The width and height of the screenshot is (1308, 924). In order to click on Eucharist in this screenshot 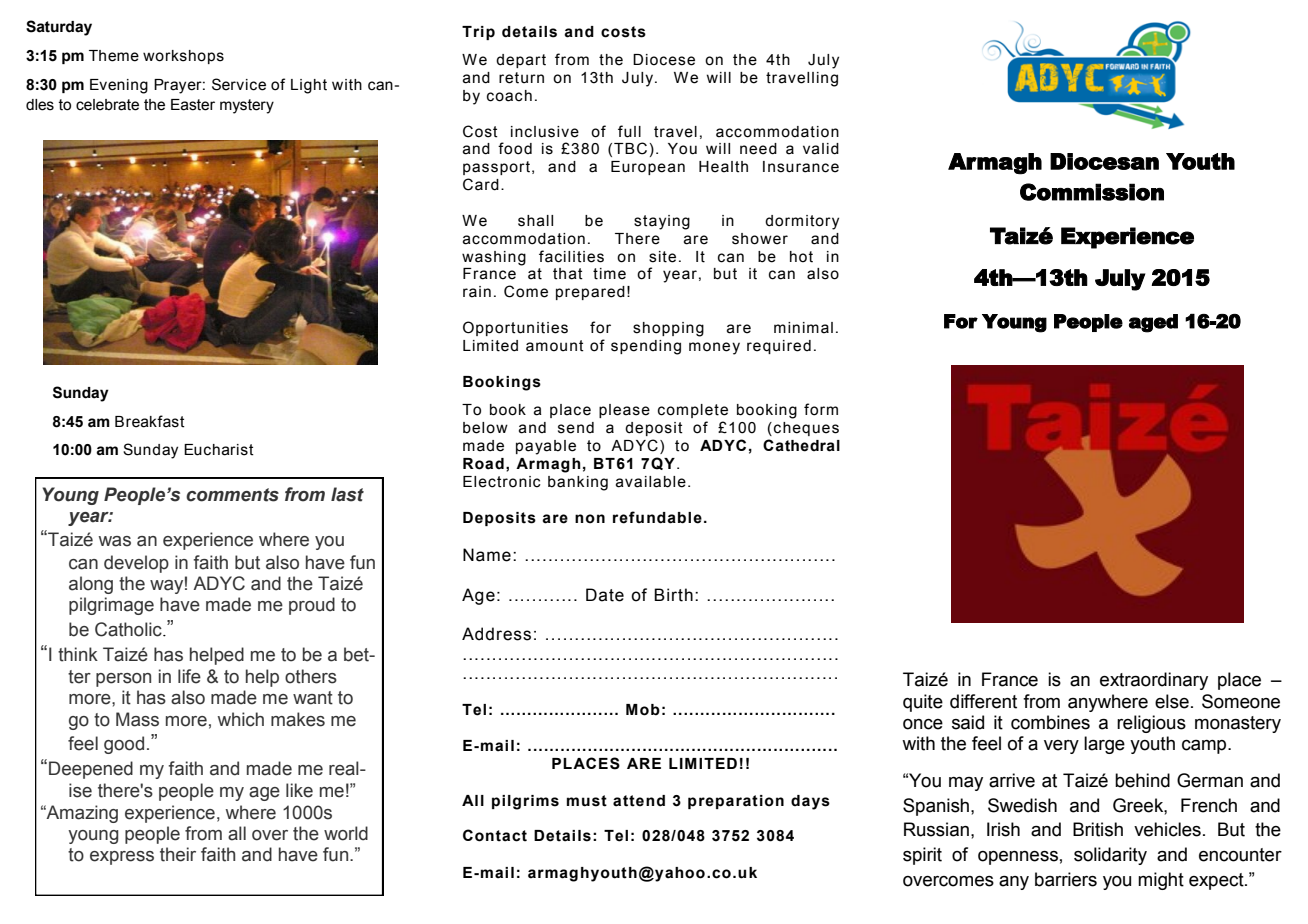, I will do `click(219, 450)`.
